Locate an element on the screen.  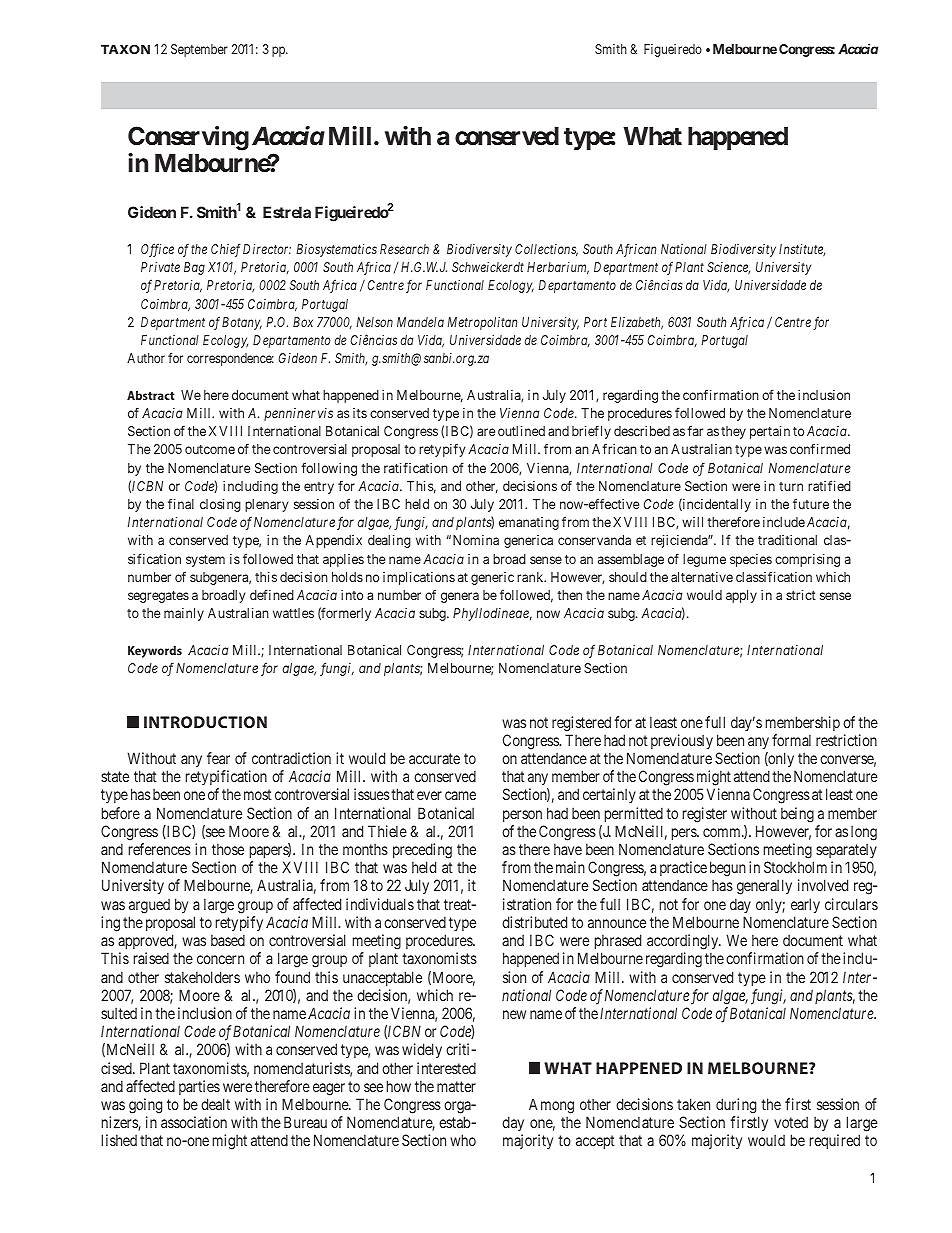
rank is located at coordinates (531, 577).
